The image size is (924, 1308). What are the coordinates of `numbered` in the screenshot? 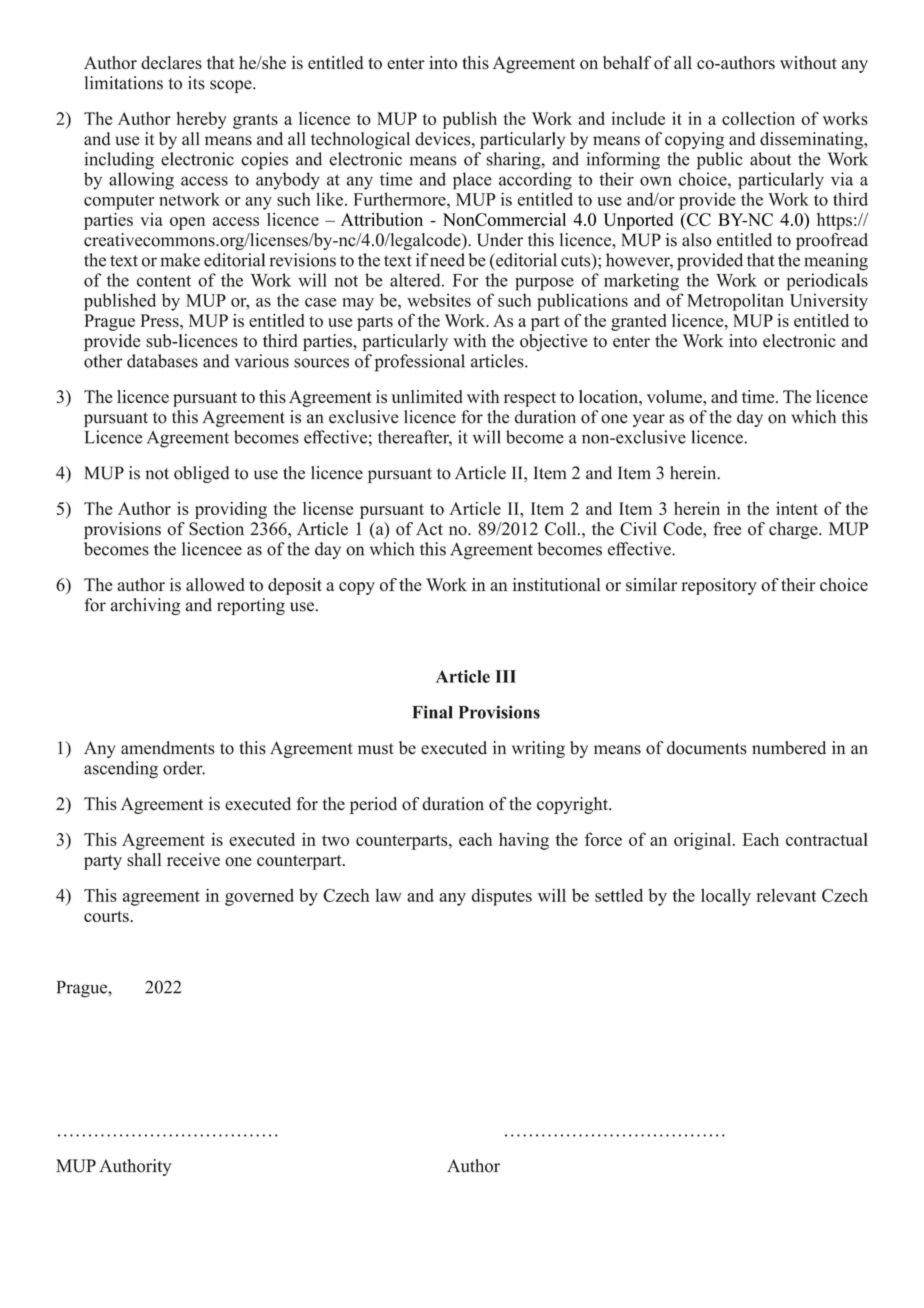 It's located at (789, 748).
